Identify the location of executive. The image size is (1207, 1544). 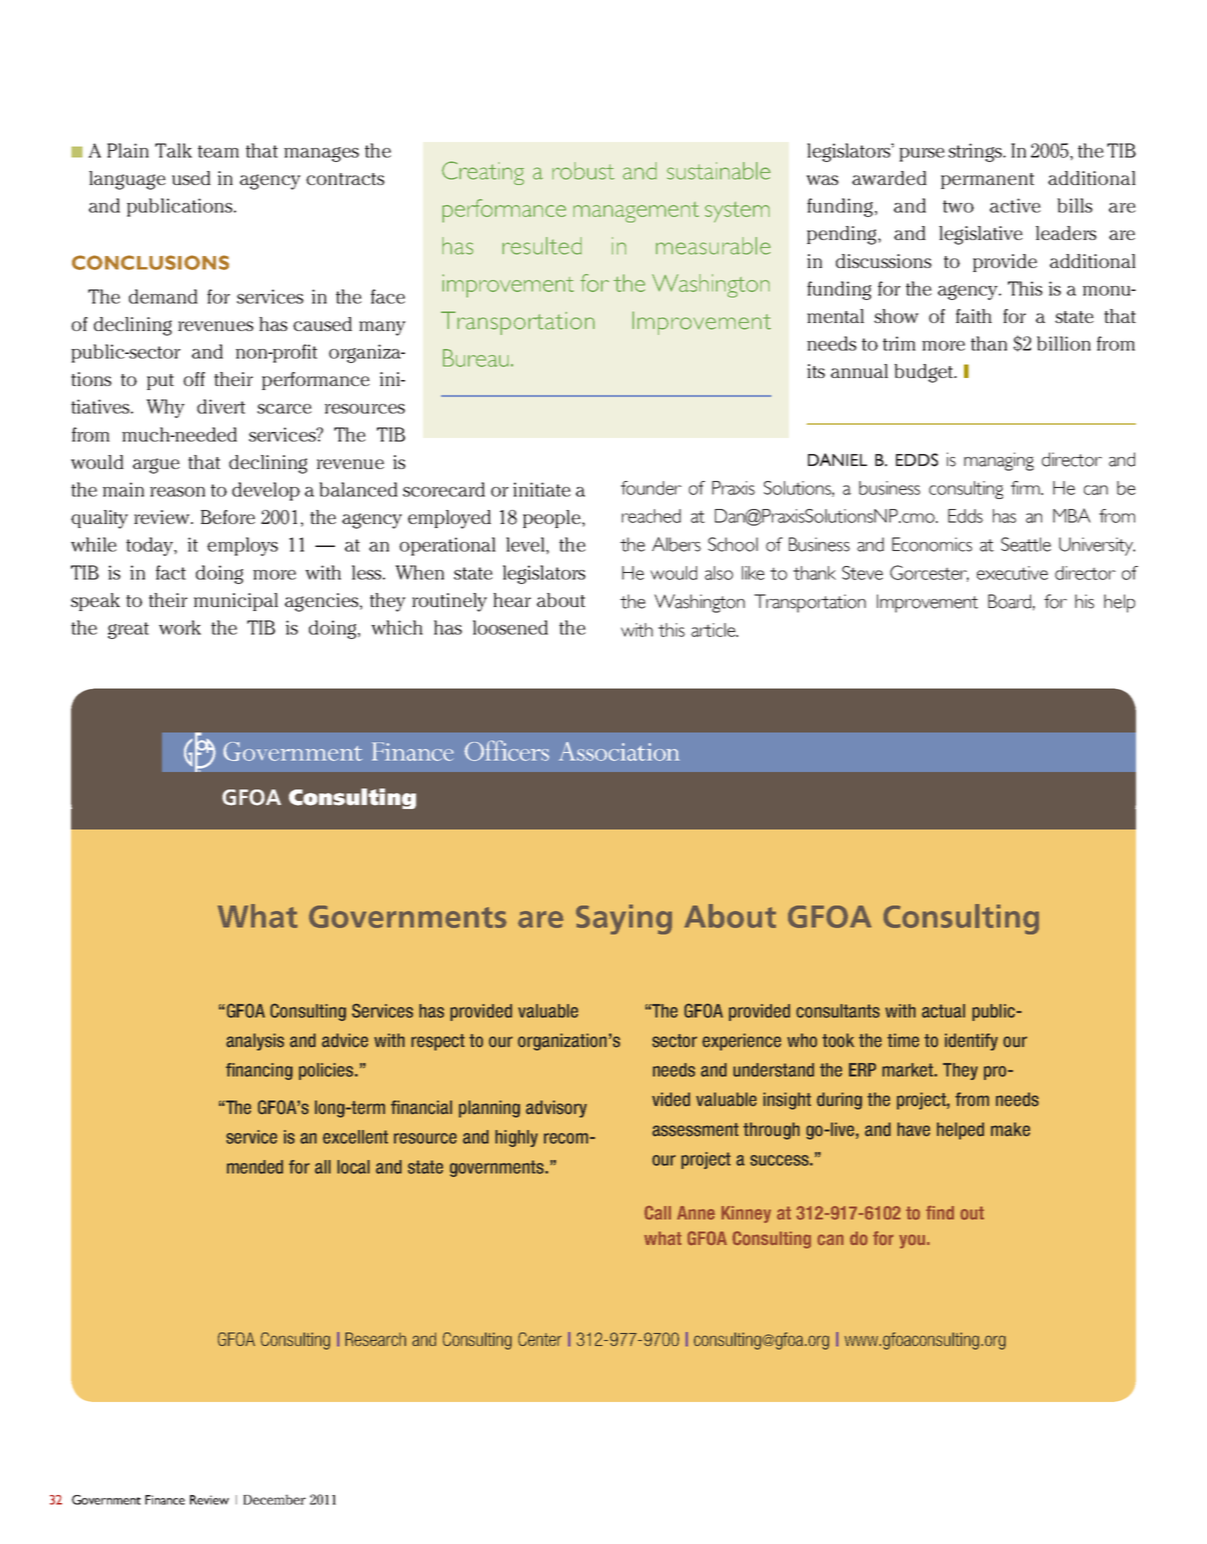
(1012, 573).
